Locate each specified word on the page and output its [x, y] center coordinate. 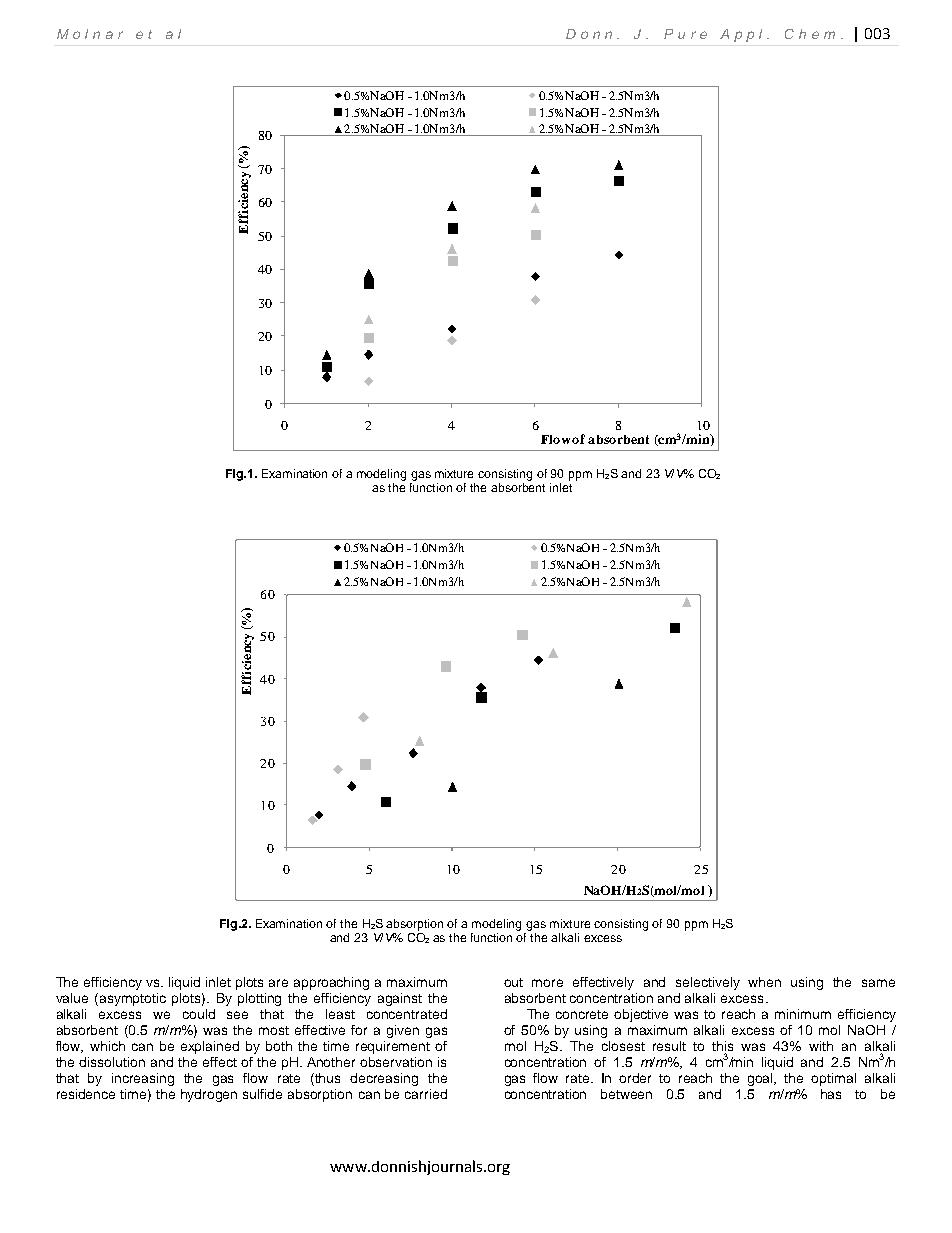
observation [396, 1062]
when [764, 982]
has [831, 1094]
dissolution [112, 1062]
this [722, 1047]
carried [426, 1094]
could [199, 1014]
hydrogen [209, 1095]
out [513, 982]
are [278, 983]
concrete [582, 1014]
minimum [803, 1014]
